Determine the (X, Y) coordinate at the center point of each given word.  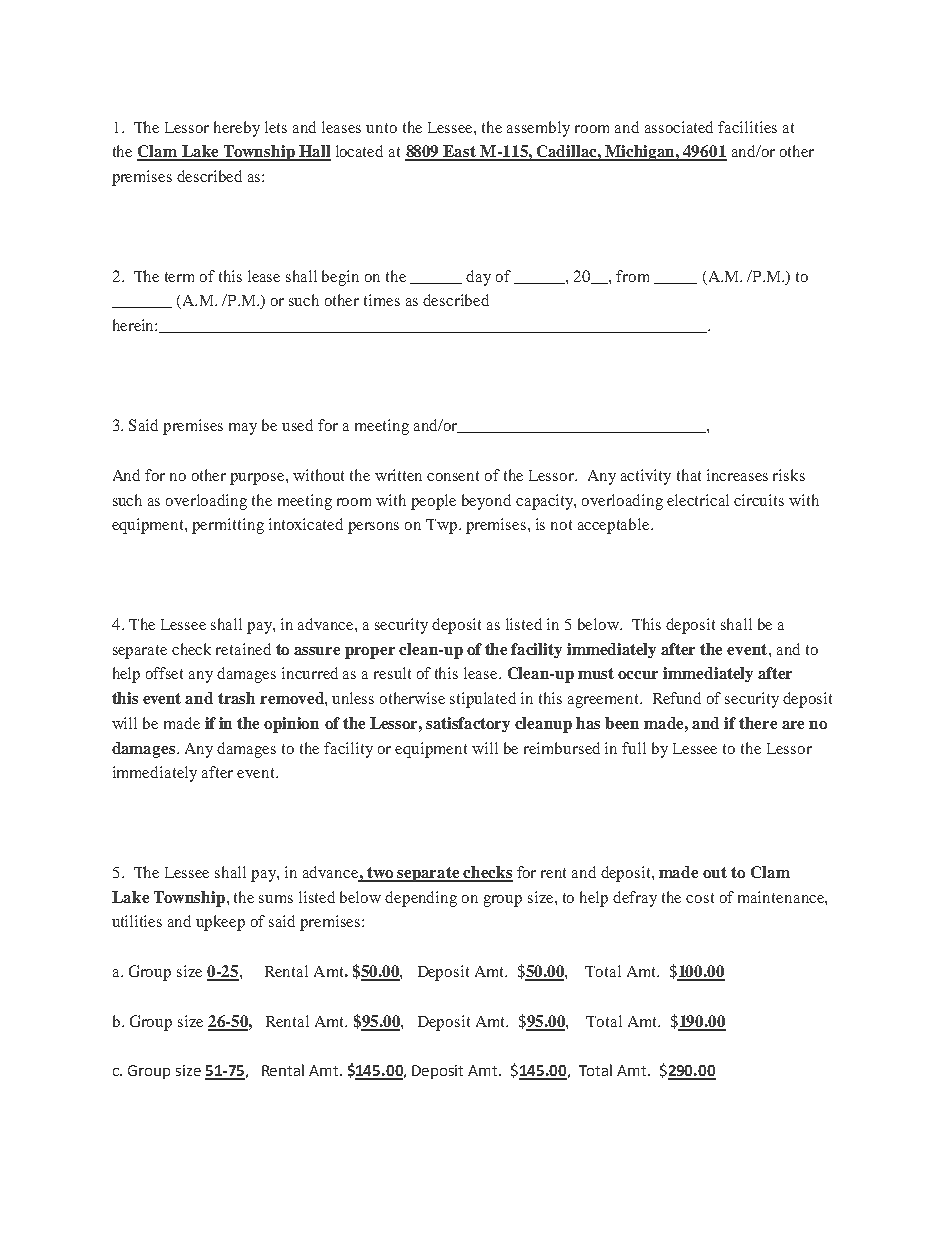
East (460, 152)
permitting (228, 526)
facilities (747, 127)
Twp (443, 526)
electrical (698, 500)
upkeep (220, 923)
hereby (237, 129)
